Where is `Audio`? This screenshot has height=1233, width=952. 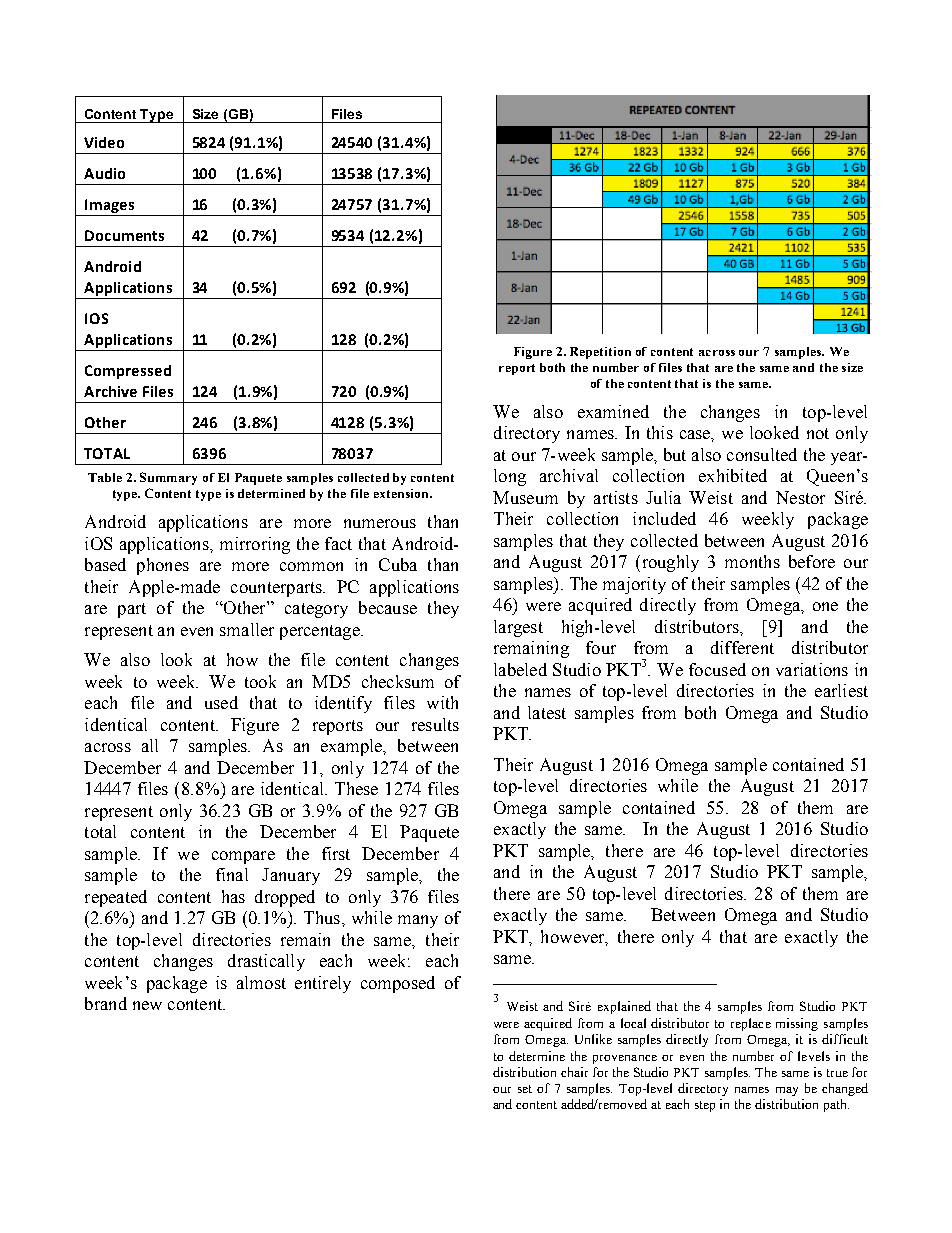
Audio is located at coordinates (104, 173).
